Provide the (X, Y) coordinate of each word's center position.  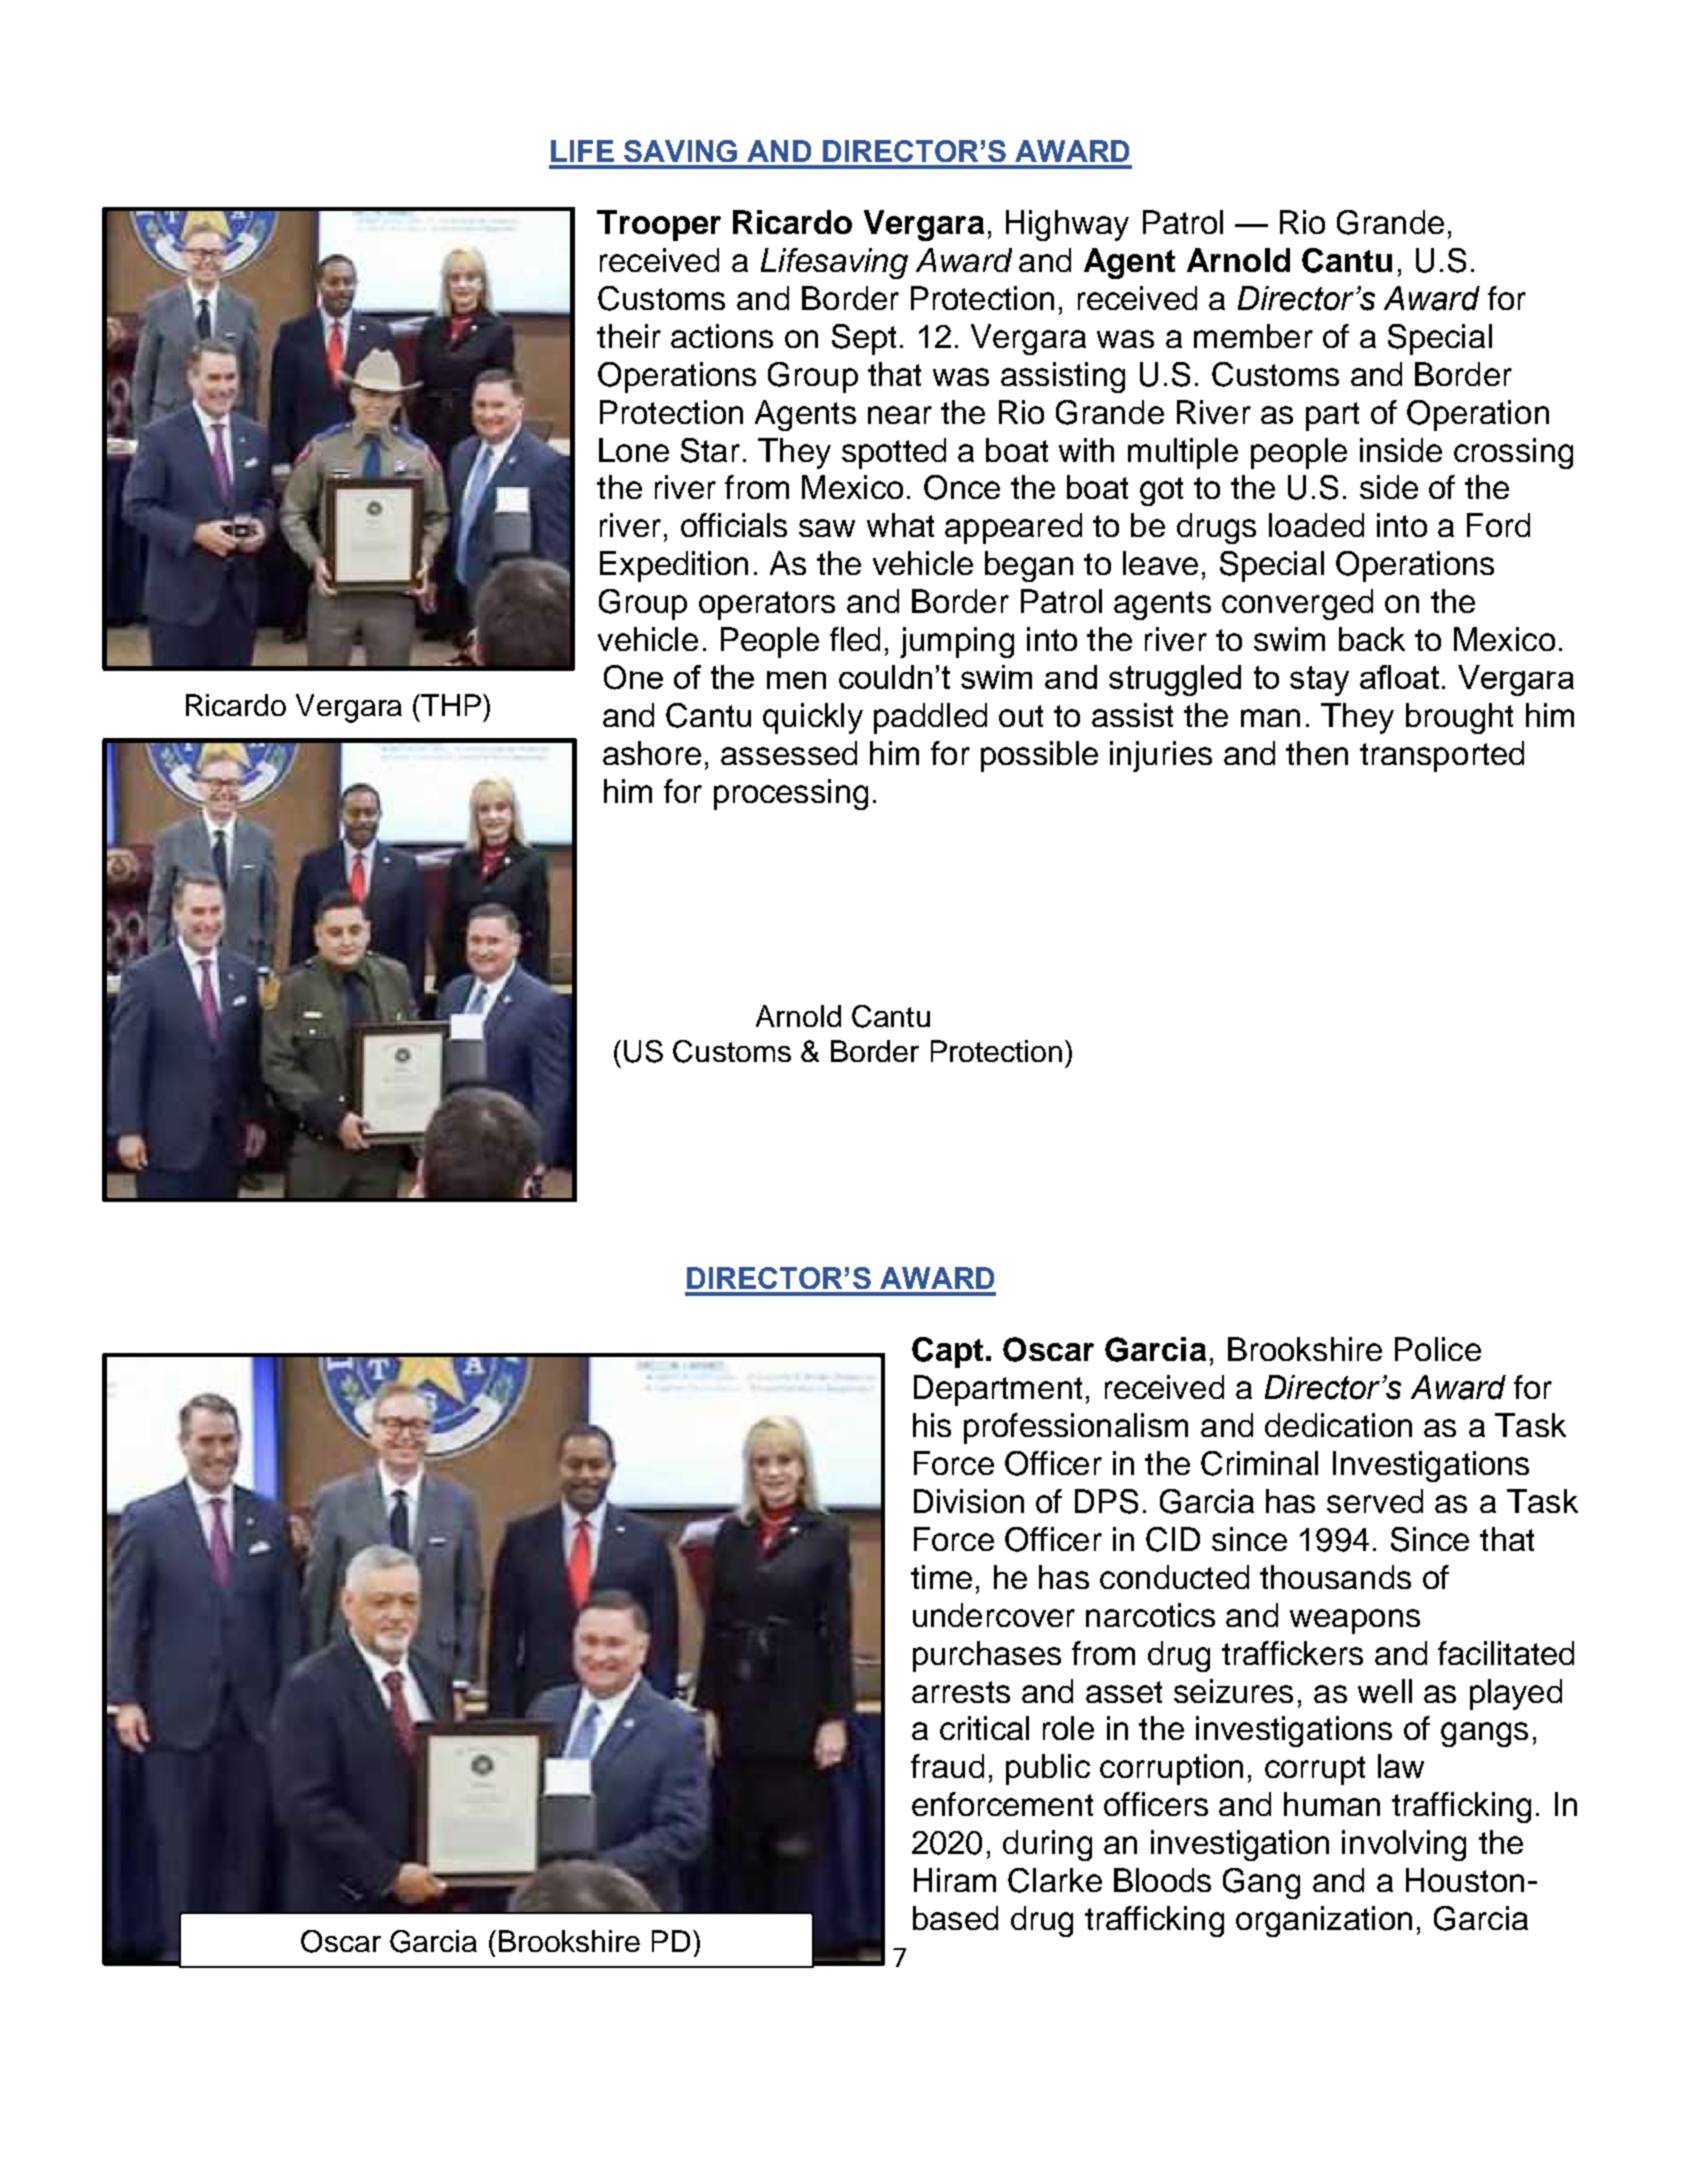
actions (722, 336)
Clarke (1055, 1880)
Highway (1067, 225)
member (1253, 336)
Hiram (955, 1880)
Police (1438, 1349)
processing (791, 794)
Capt (947, 1352)
